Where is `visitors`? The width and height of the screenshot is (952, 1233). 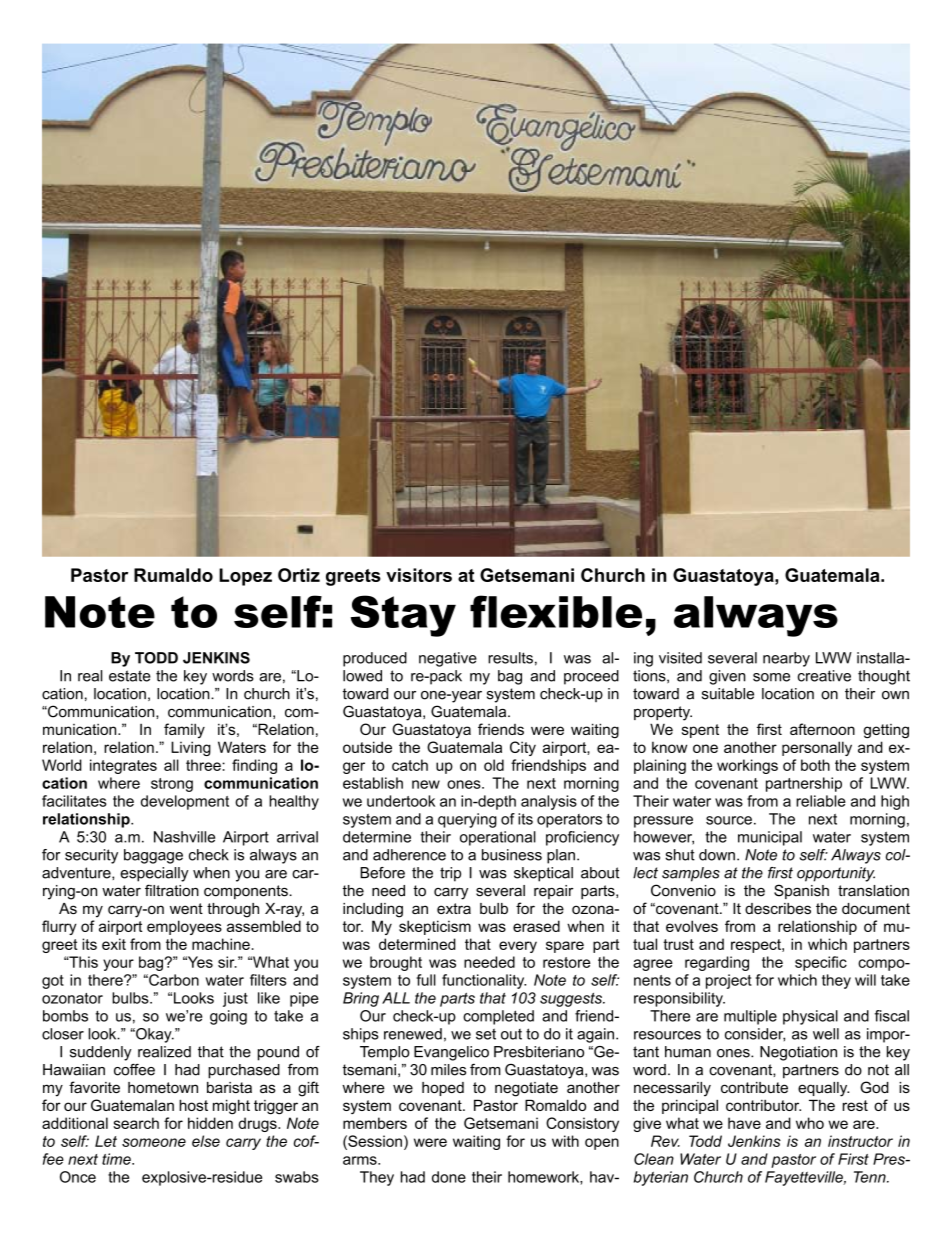 visitors is located at coordinates (419, 575).
